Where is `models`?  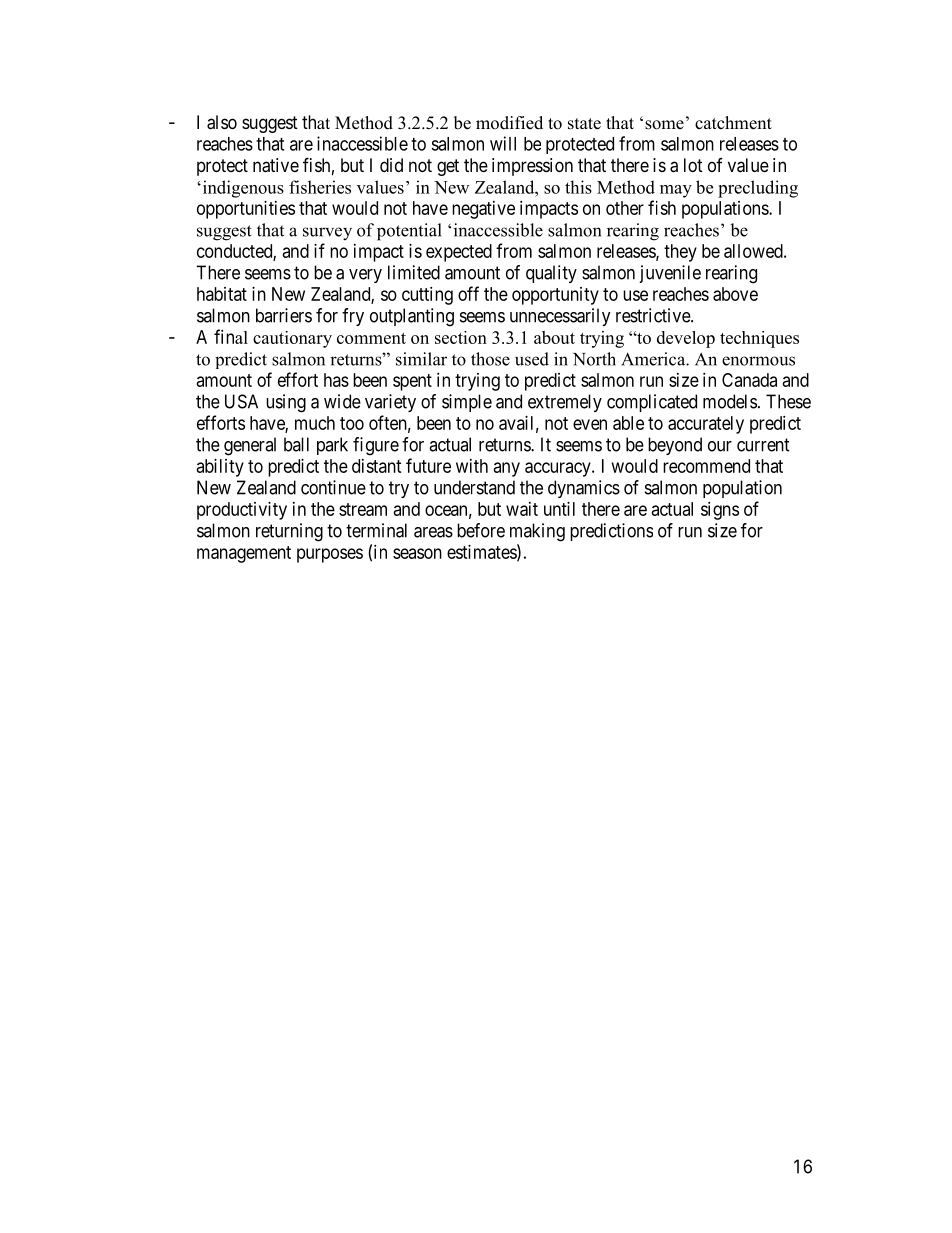 models is located at coordinates (730, 401).
